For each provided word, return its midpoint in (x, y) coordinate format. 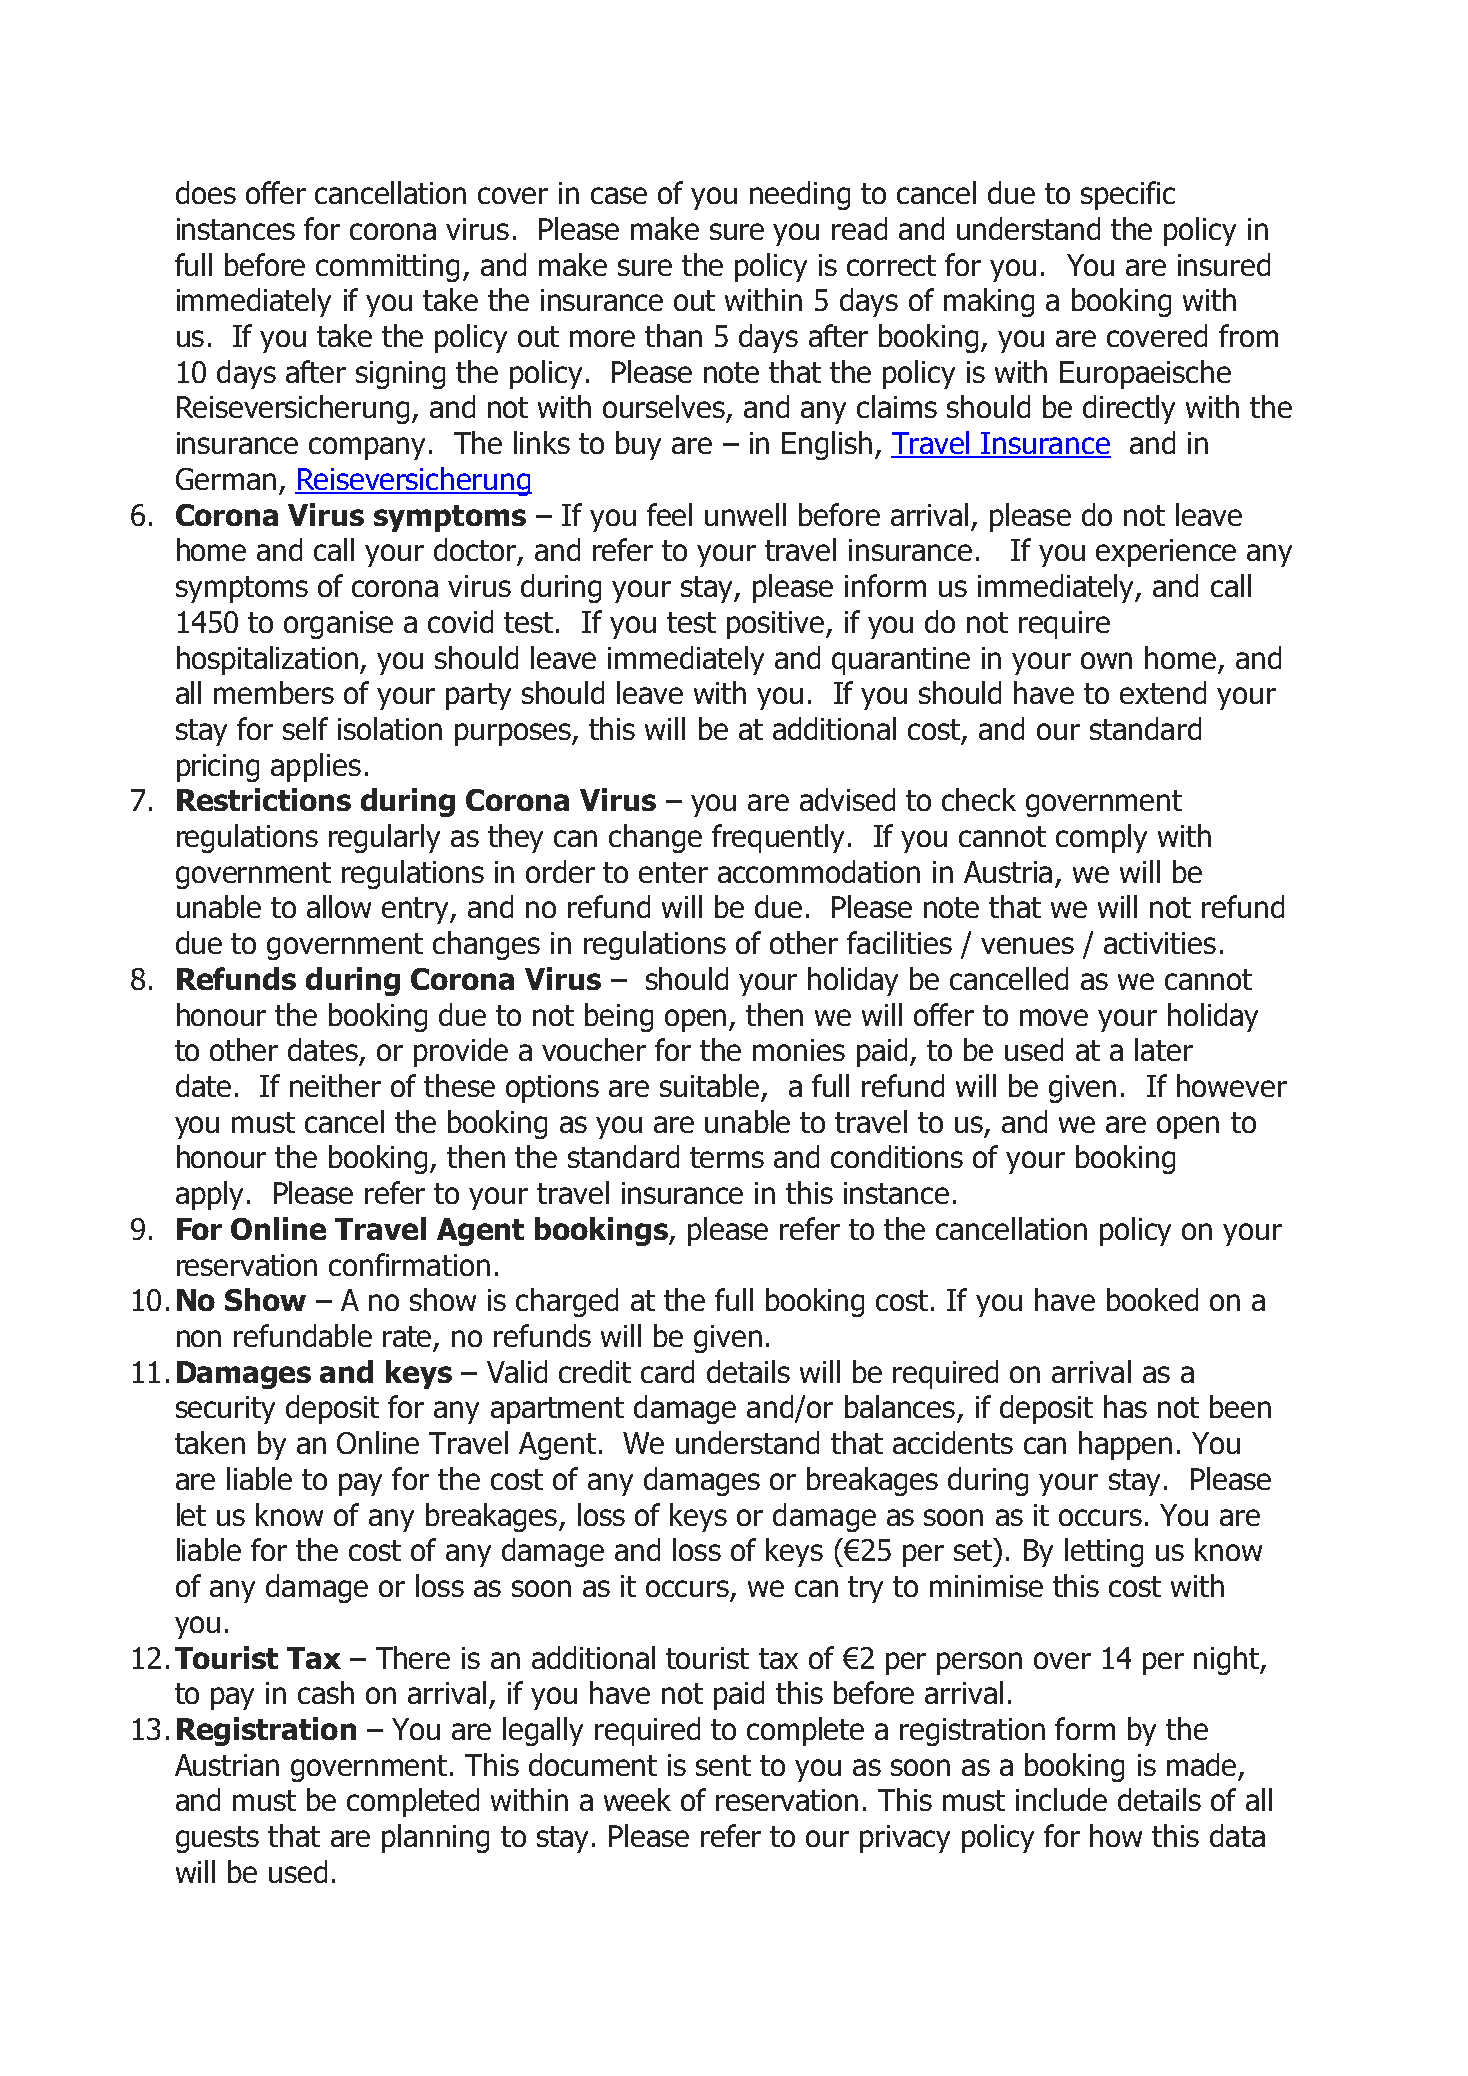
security (225, 1410)
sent (723, 1765)
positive (777, 625)
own (1106, 660)
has (1125, 1406)
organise (338, 625)
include (1061, 1799)
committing (387, 268)
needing (800, 195)
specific (1128, 195)
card (667, 1371)
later (1164, 1049)
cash (326, 1692)
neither (335, 1085)
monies (799, 1050)
